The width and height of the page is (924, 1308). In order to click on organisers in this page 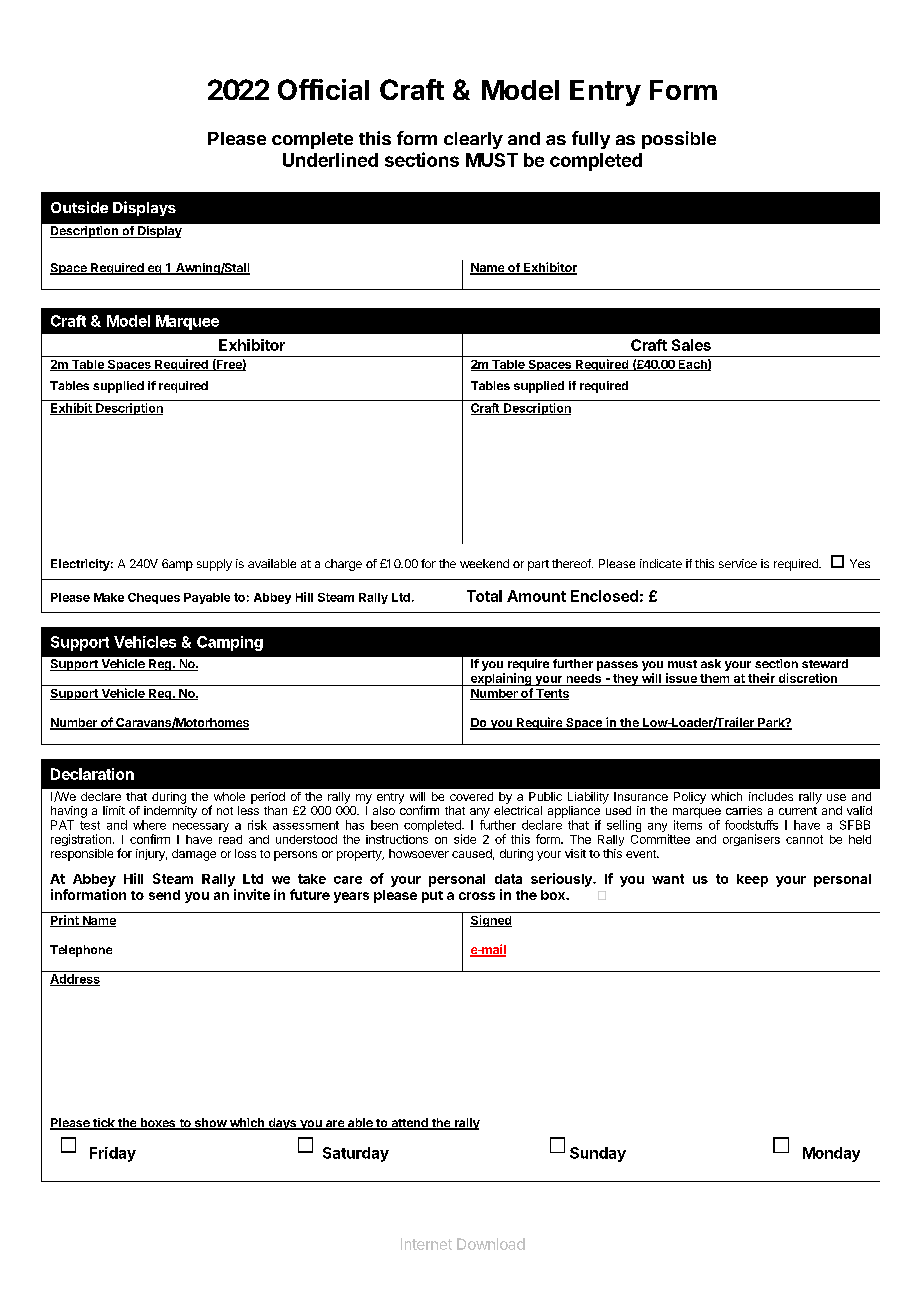, I will do `click(751, 840)`.
